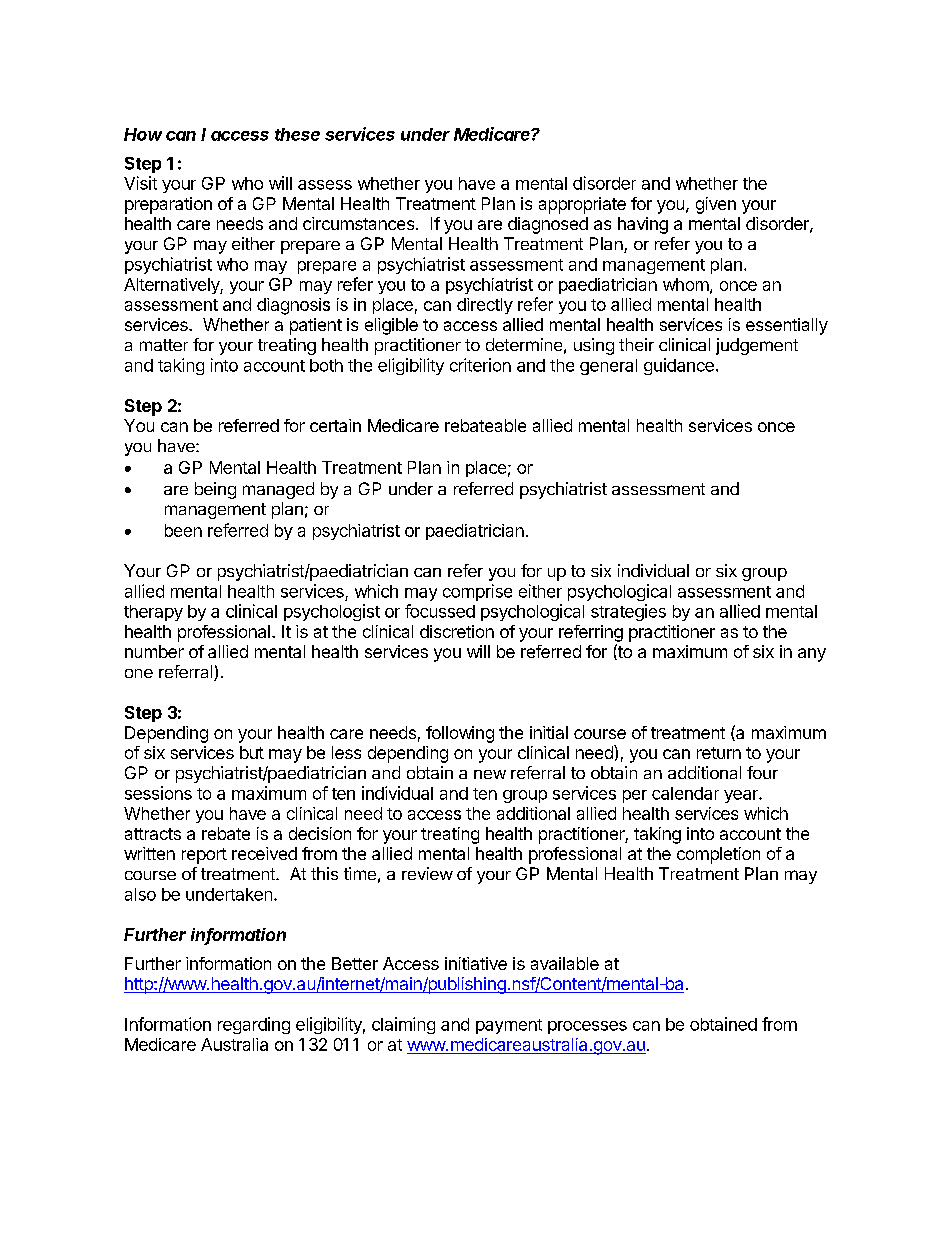 The width and height of the screenshot is (952, 1233). Describe the element at coordinates (215, 490) in the screenshot. I see `being` at that location.
